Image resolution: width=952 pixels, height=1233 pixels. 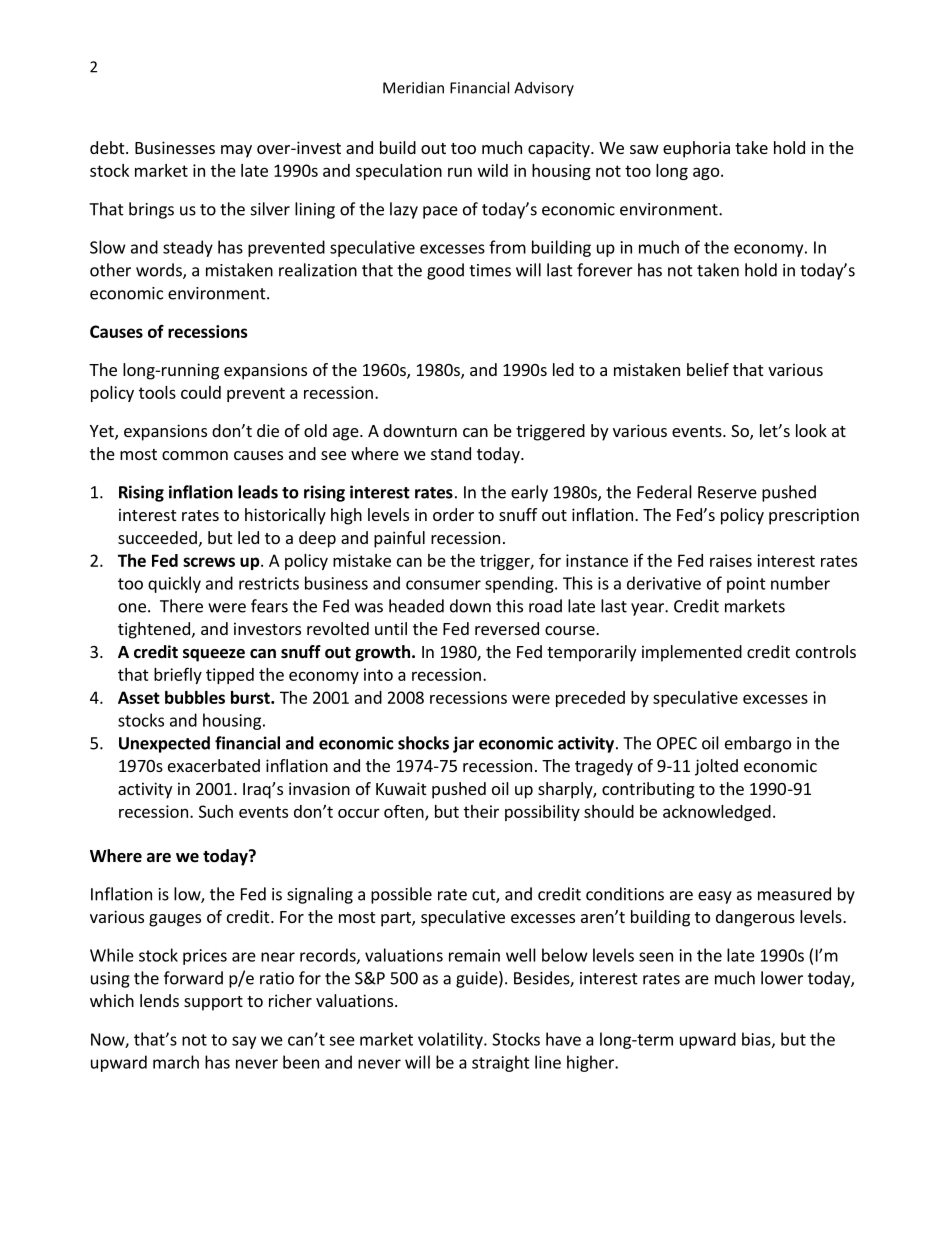 I want to click on may, so click(x=236, y=151).
